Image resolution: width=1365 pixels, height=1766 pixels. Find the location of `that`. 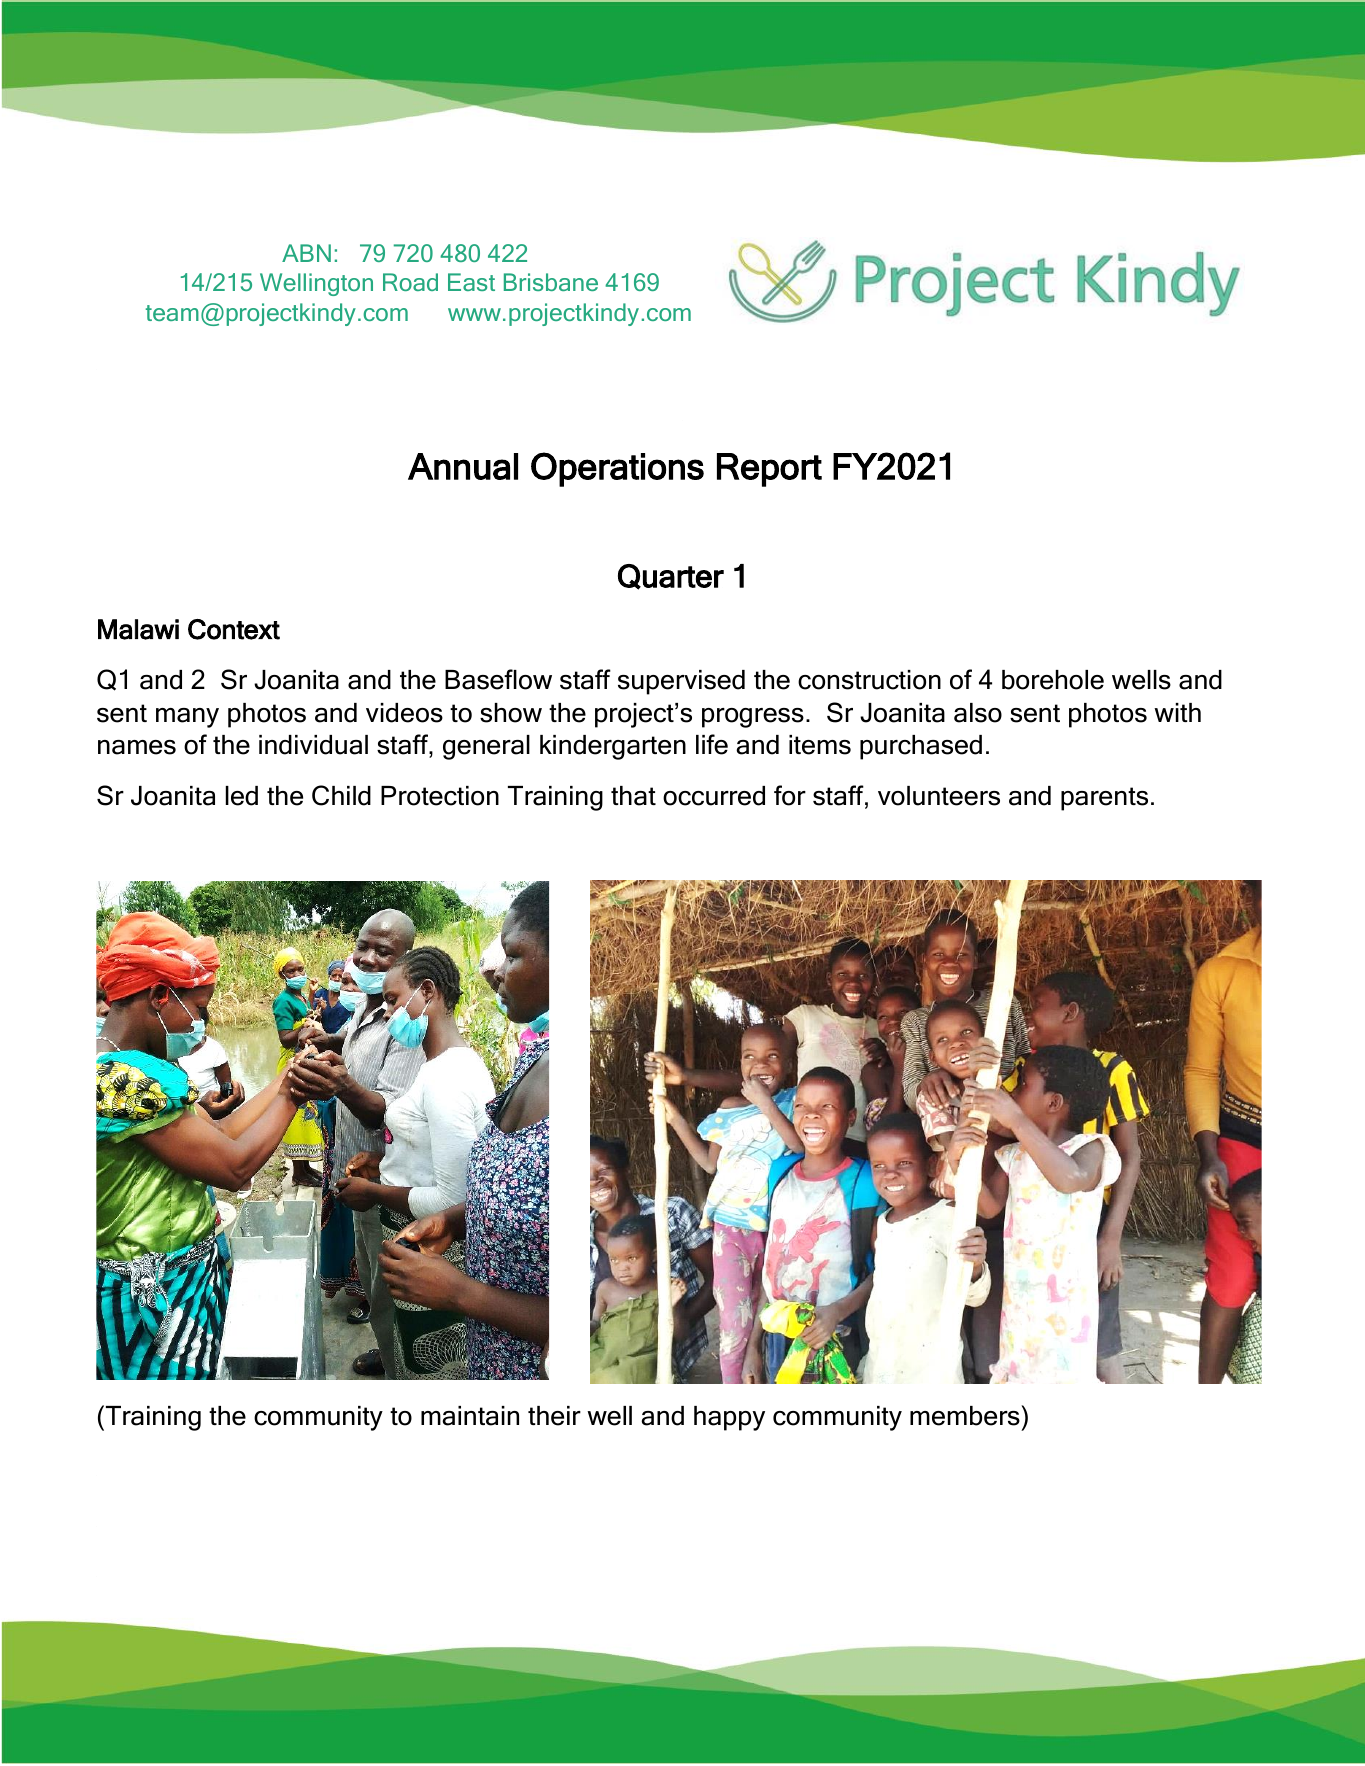

that is located at coordinates (633, 796).
